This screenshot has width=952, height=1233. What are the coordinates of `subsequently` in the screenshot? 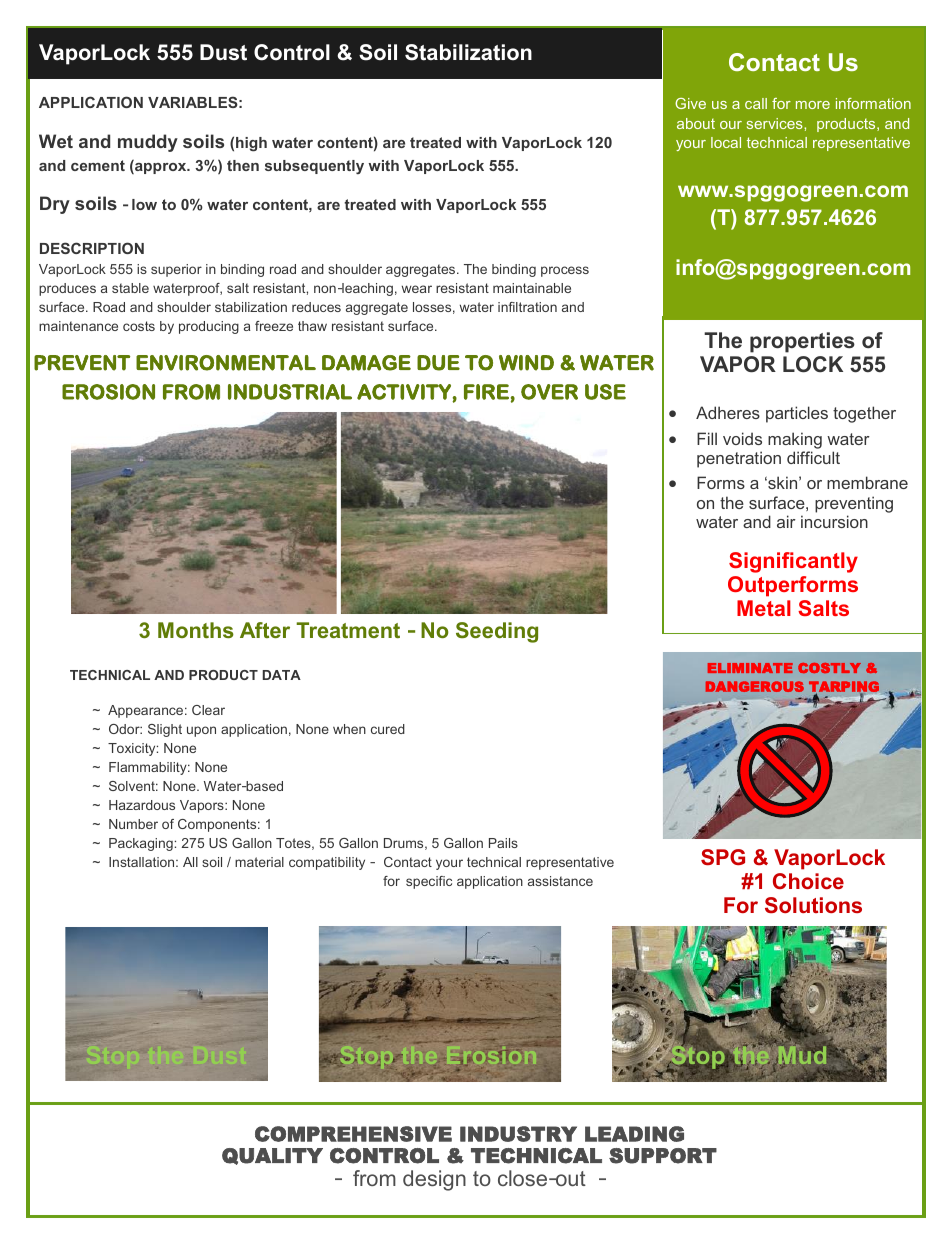 It's located at (314, 167).
